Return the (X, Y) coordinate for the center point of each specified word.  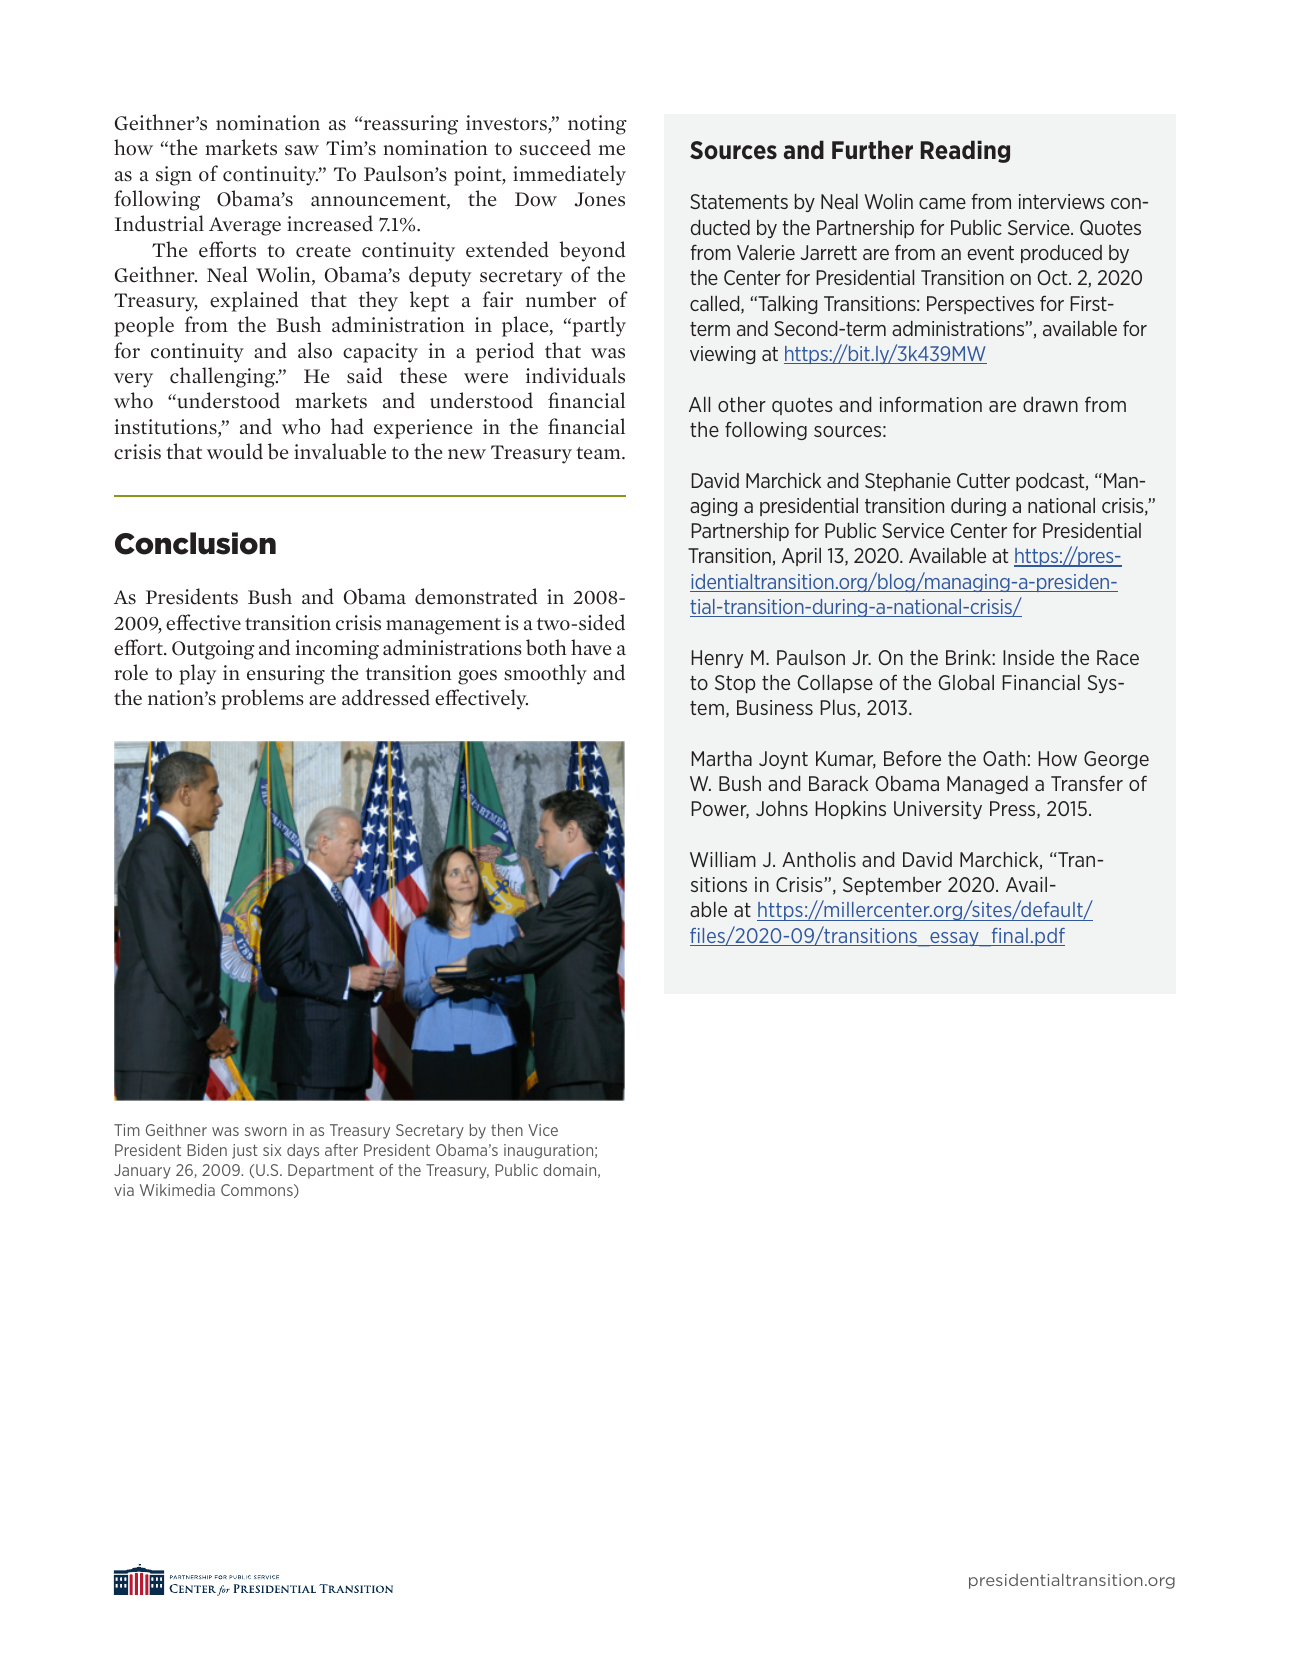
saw (302, 150)
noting (597, 125)
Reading (965, 151)
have (591, 647)
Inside (1028, 657)
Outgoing (213, 650)
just (245, 1151)
